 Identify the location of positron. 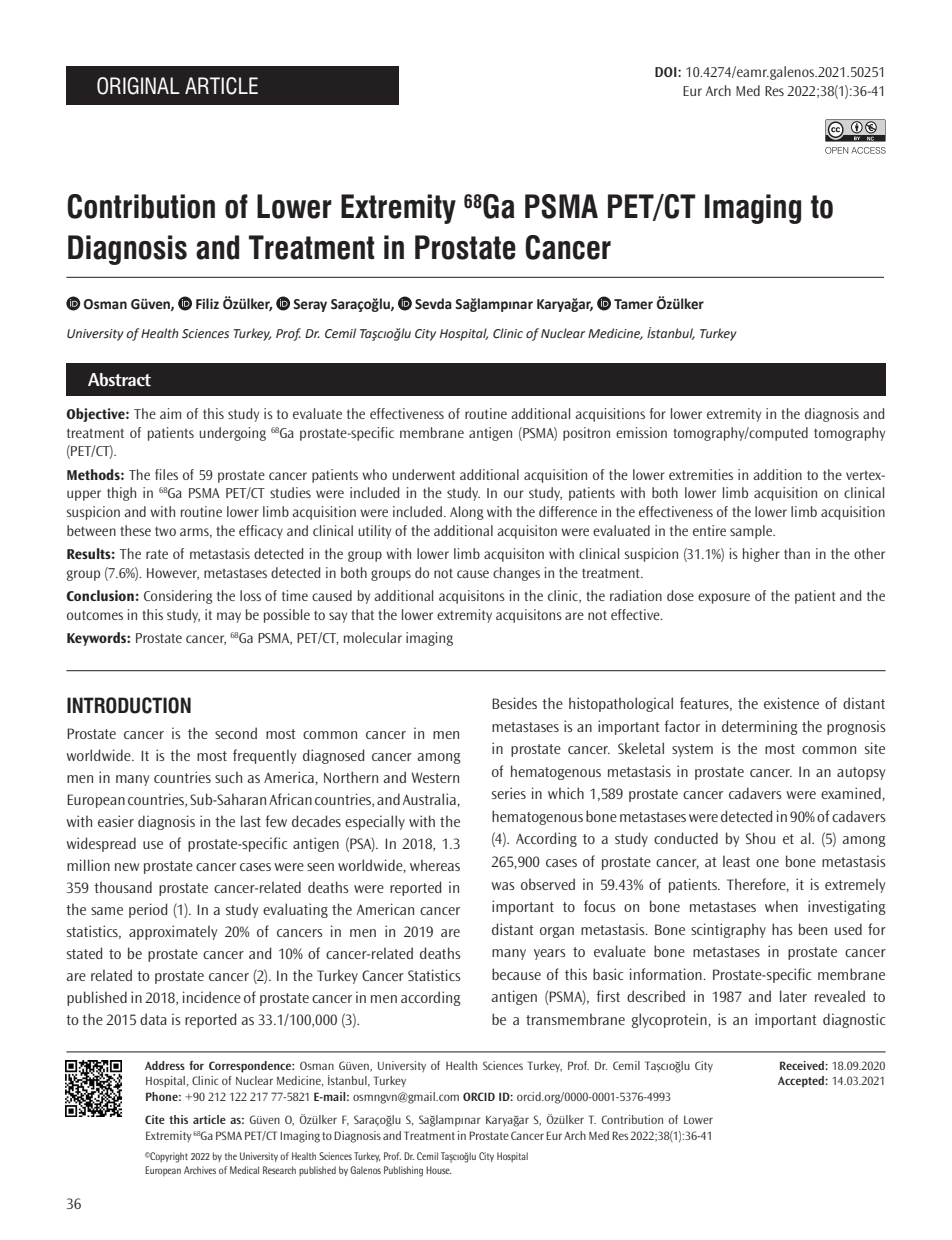
(586, 434).
